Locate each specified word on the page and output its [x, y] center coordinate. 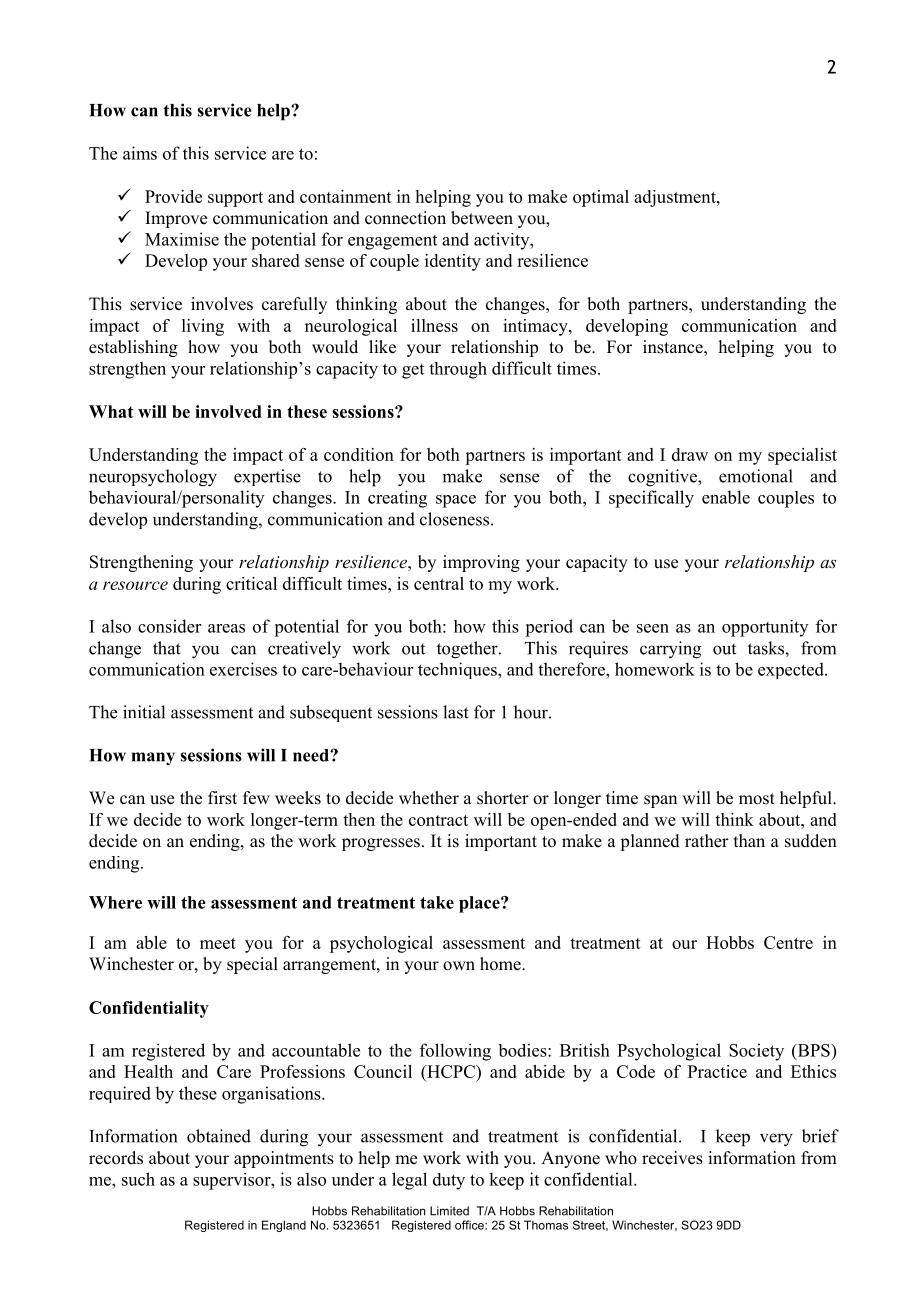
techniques [458, 670]
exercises [243, 669]
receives [672, 1158]
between [482, 218]
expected [792, 670]
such [138, 1179]
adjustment [676, 198]
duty [449, 1181]
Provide [173, 196]
